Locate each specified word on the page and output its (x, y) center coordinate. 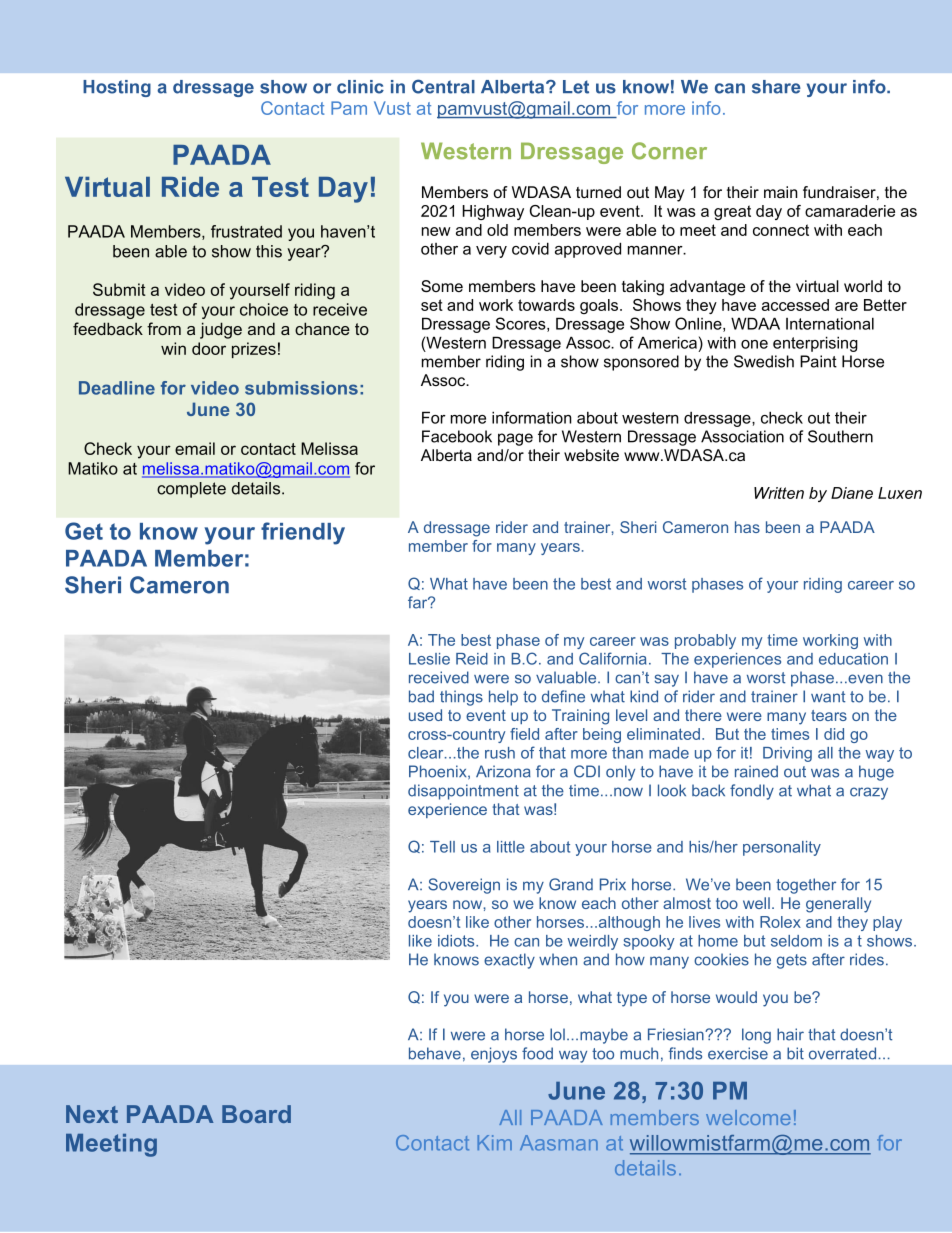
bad (421, 696)
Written (779, 493)
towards (546, 305)
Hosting (117, 88)
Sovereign (464, 886)
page (515, 439)
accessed (795, 305)
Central (443, 86)
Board (256, 1114)
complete (191, 490)
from (164, 328)
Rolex (780, 922)
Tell (442, 847)
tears (829, 715)
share (776, 87)
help (503, 698)
